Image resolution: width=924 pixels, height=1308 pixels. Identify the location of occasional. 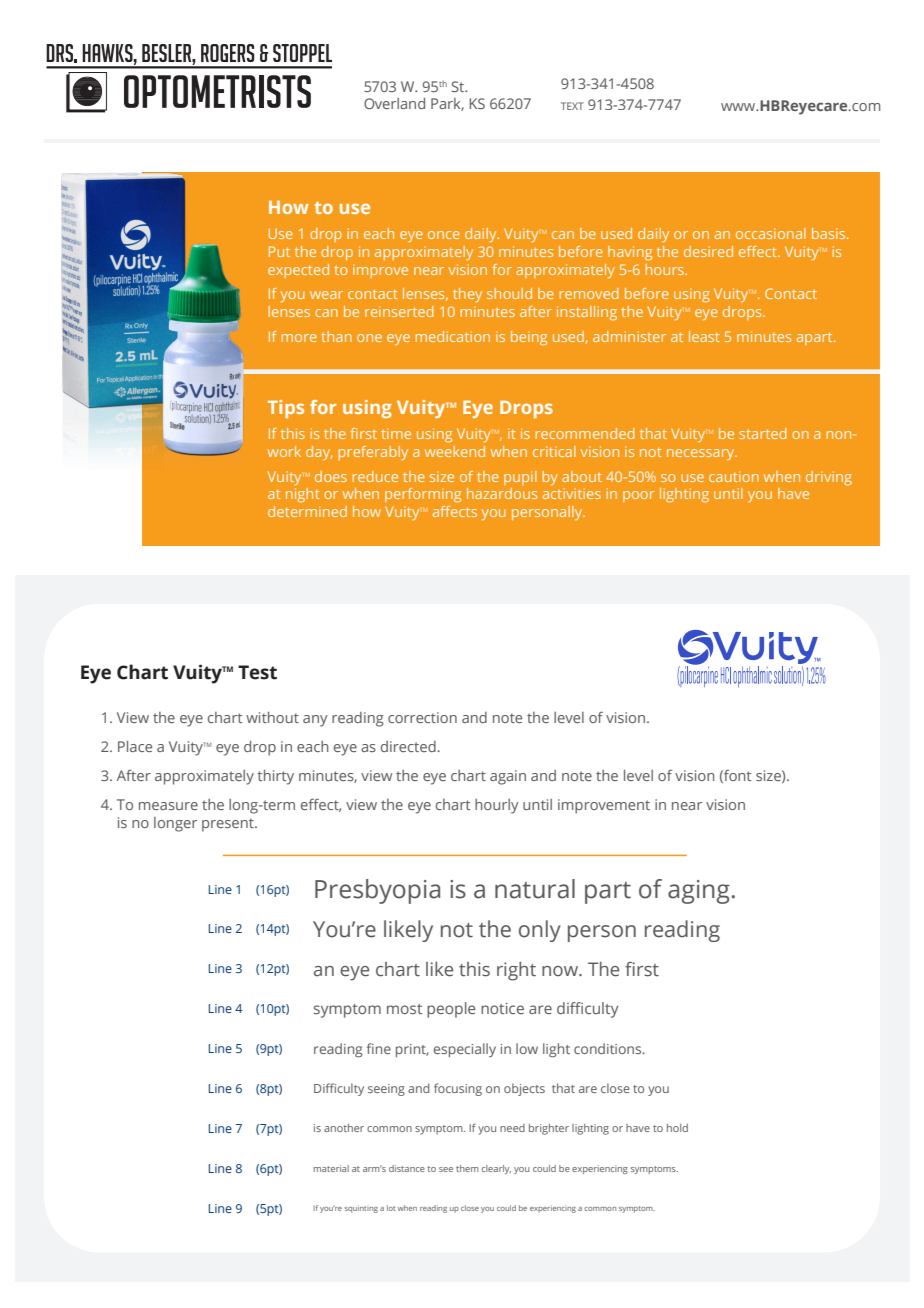
(771, 233).
